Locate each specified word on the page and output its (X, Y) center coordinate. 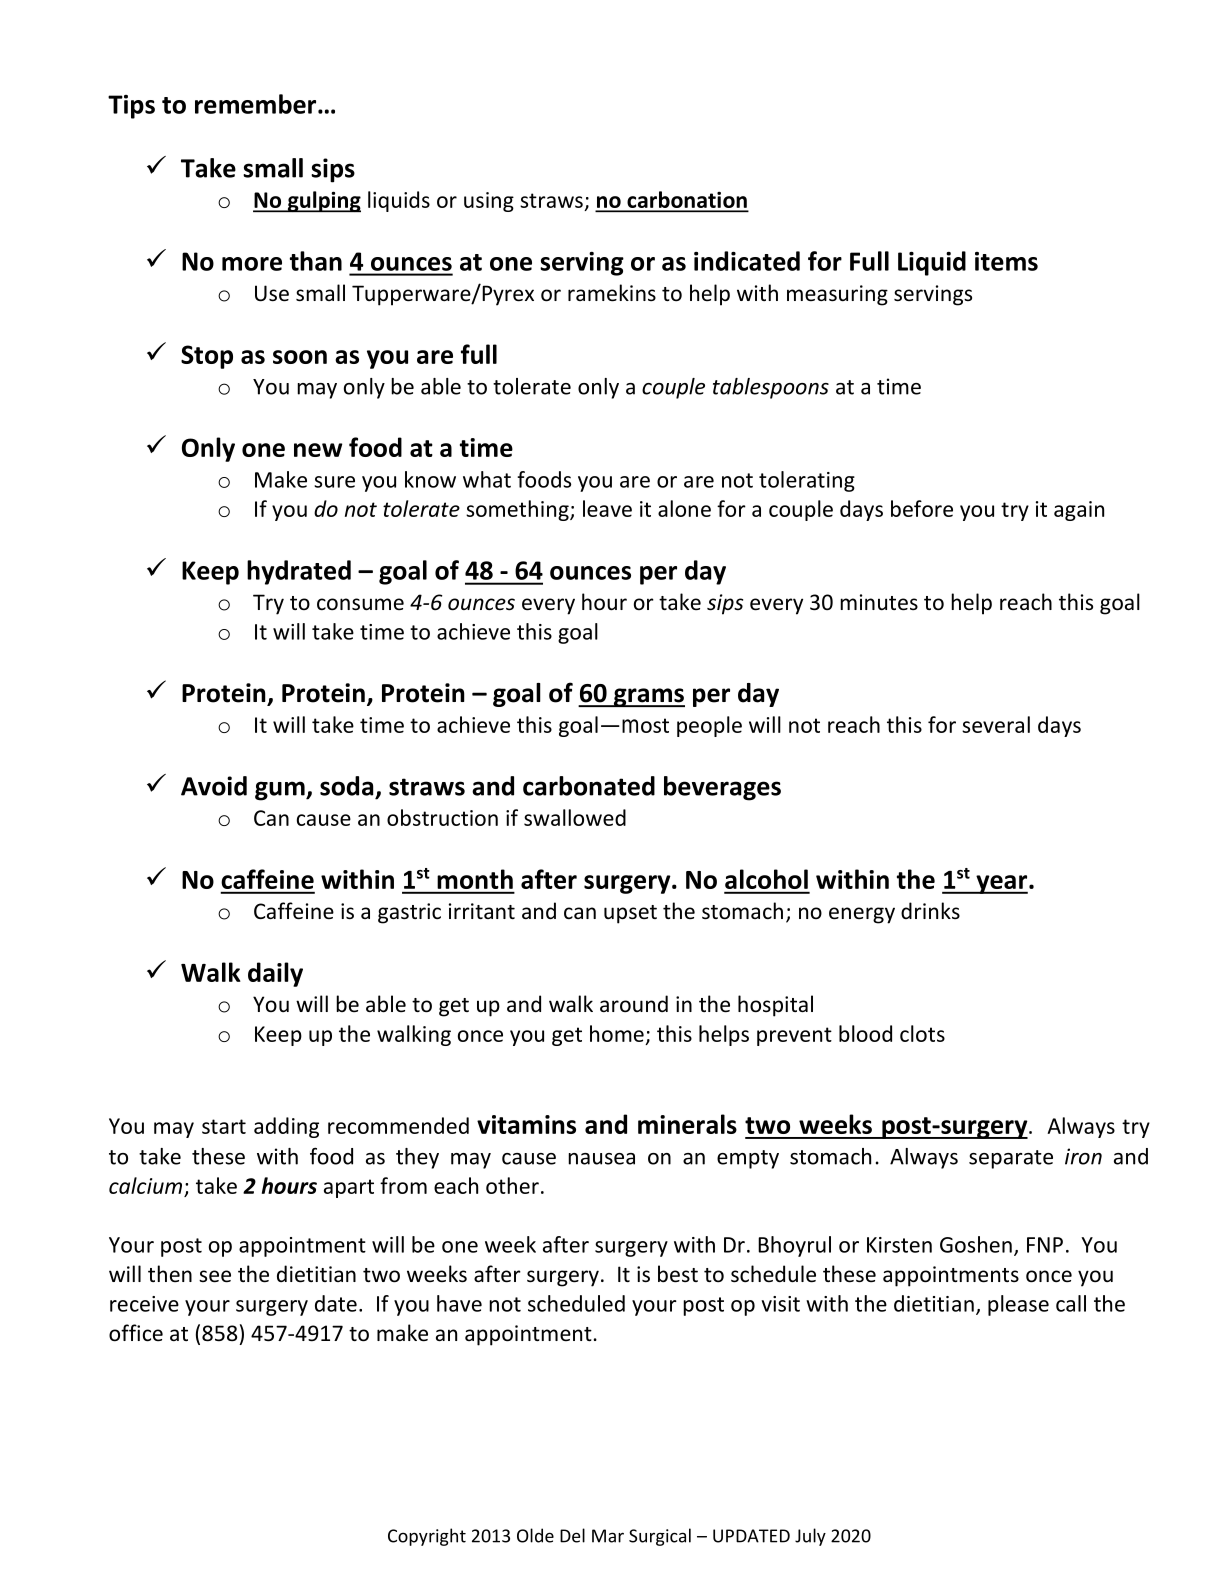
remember (257, 104)
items (1006, 261)
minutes (879, 602)
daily (275, 974)
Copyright (427, 1537)
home (617, 1033)
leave (607, 508)
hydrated (299, 572)
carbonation (686, 201)
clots (922, 1033)
